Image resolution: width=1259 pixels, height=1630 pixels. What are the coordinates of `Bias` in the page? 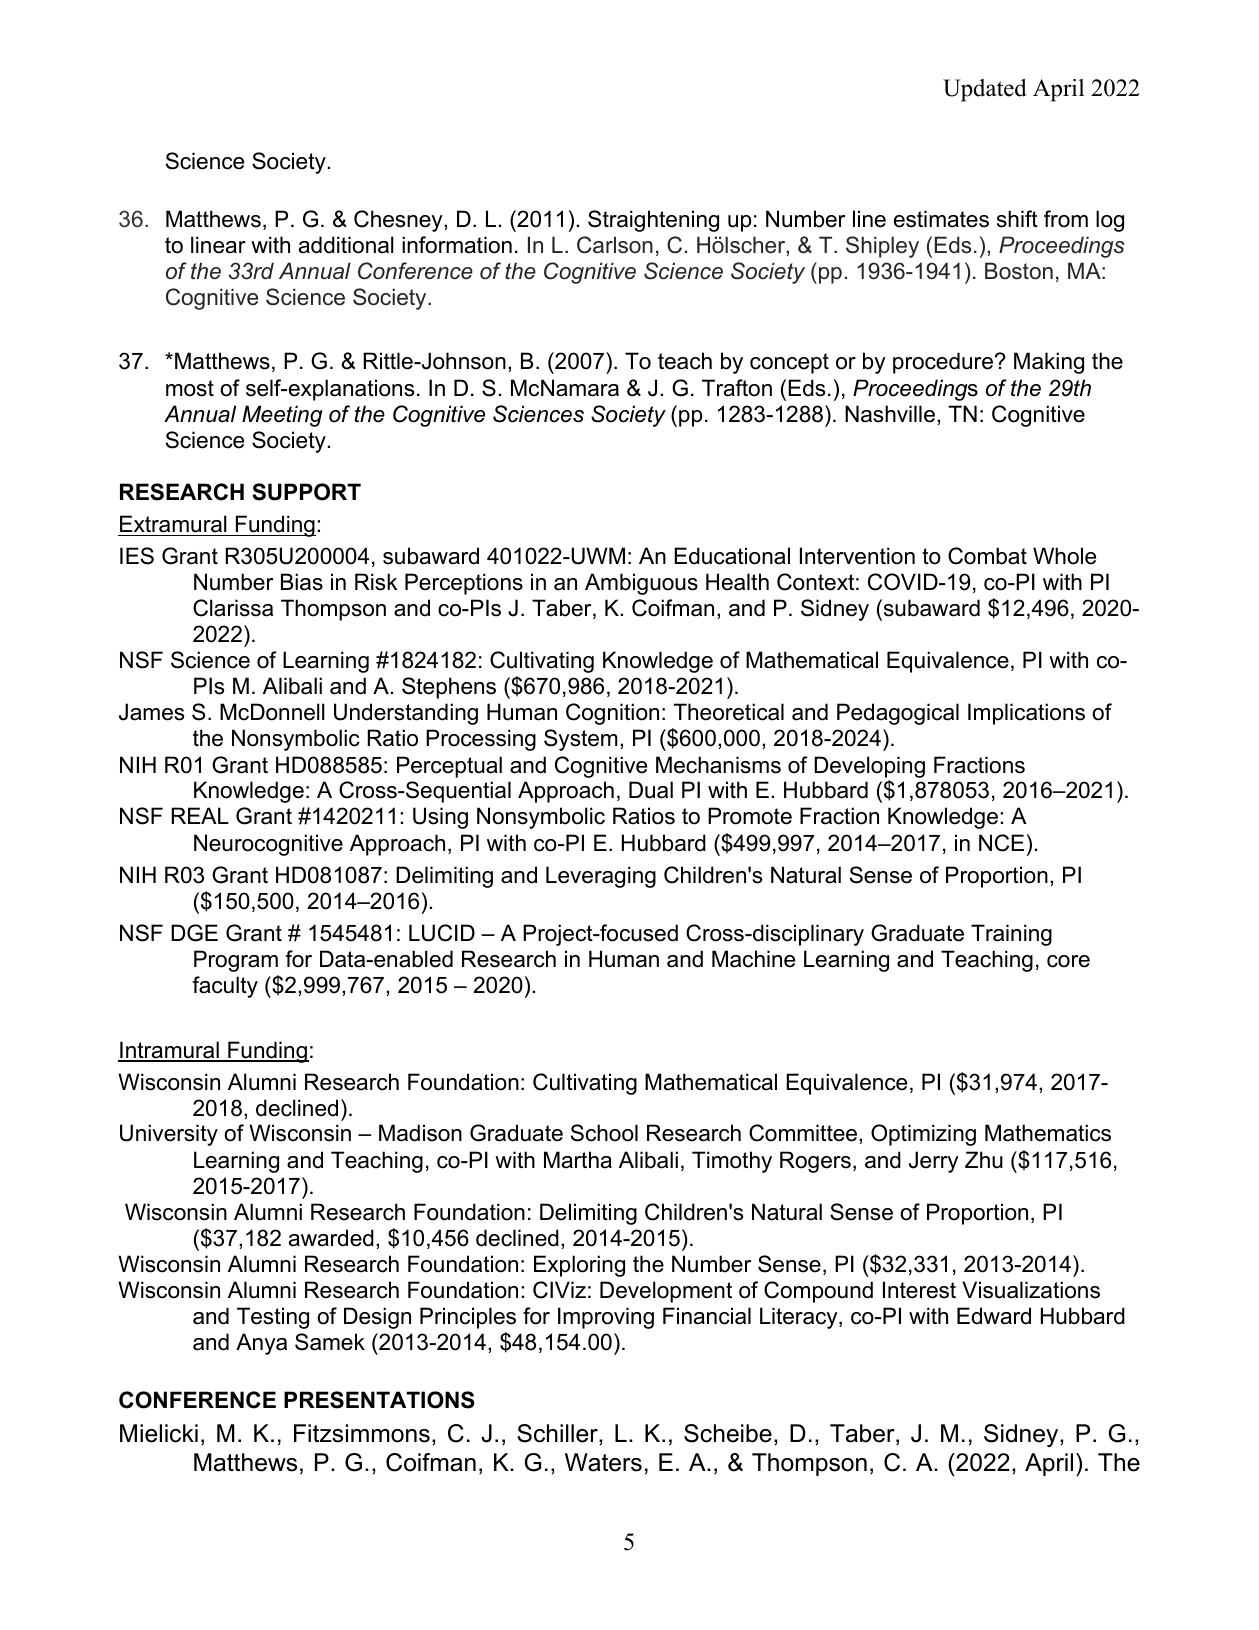 It's located at (302, 582).
